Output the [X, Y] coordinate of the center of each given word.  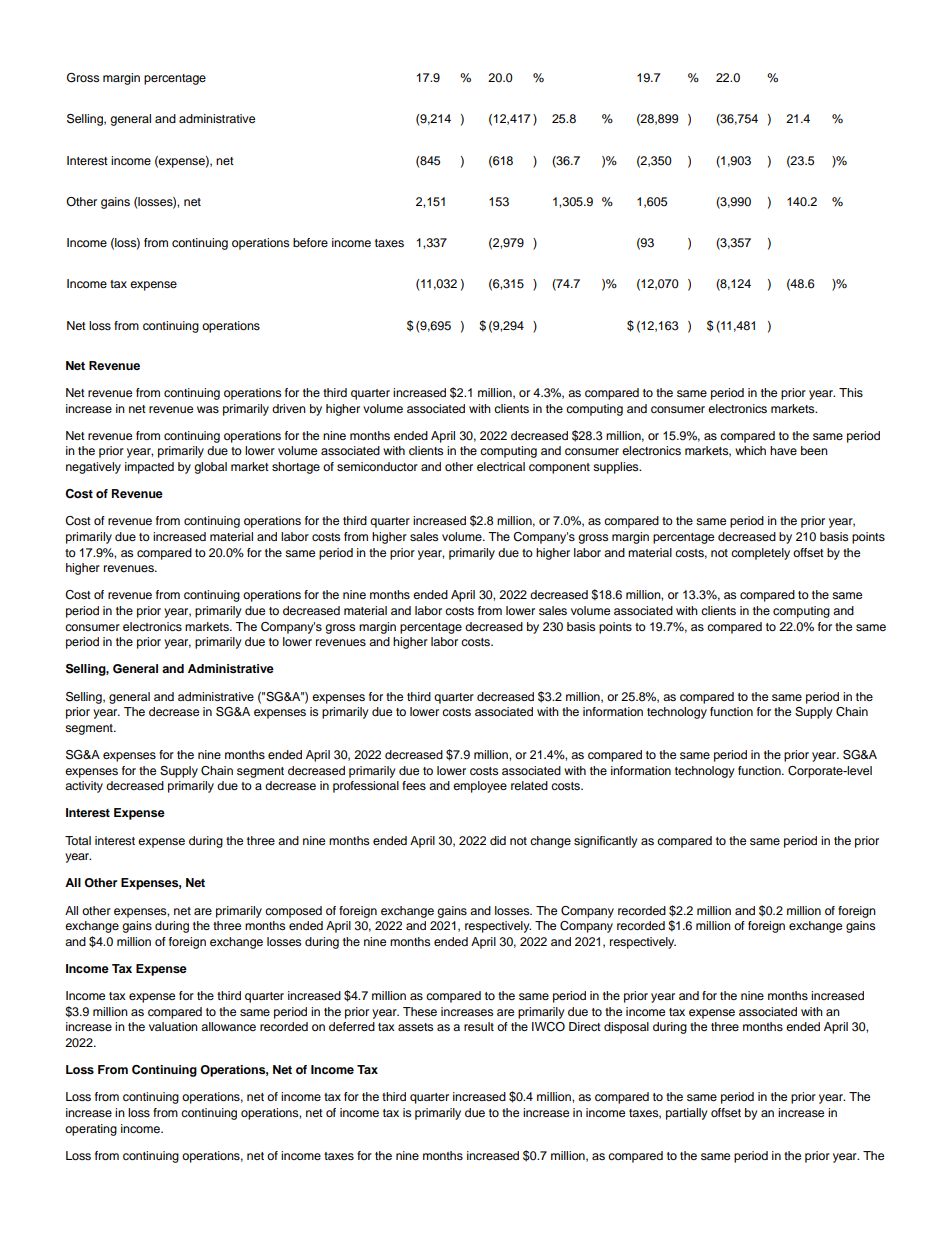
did [498, 840]
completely [760, 554]
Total [78, 840]
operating [91, 1130]
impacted [149, 468]
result [479, 1026]
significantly [606, 842]
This [851, 392]
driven [289, 408]
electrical [501, 466]
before [310, 242]
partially [687, 1114]
